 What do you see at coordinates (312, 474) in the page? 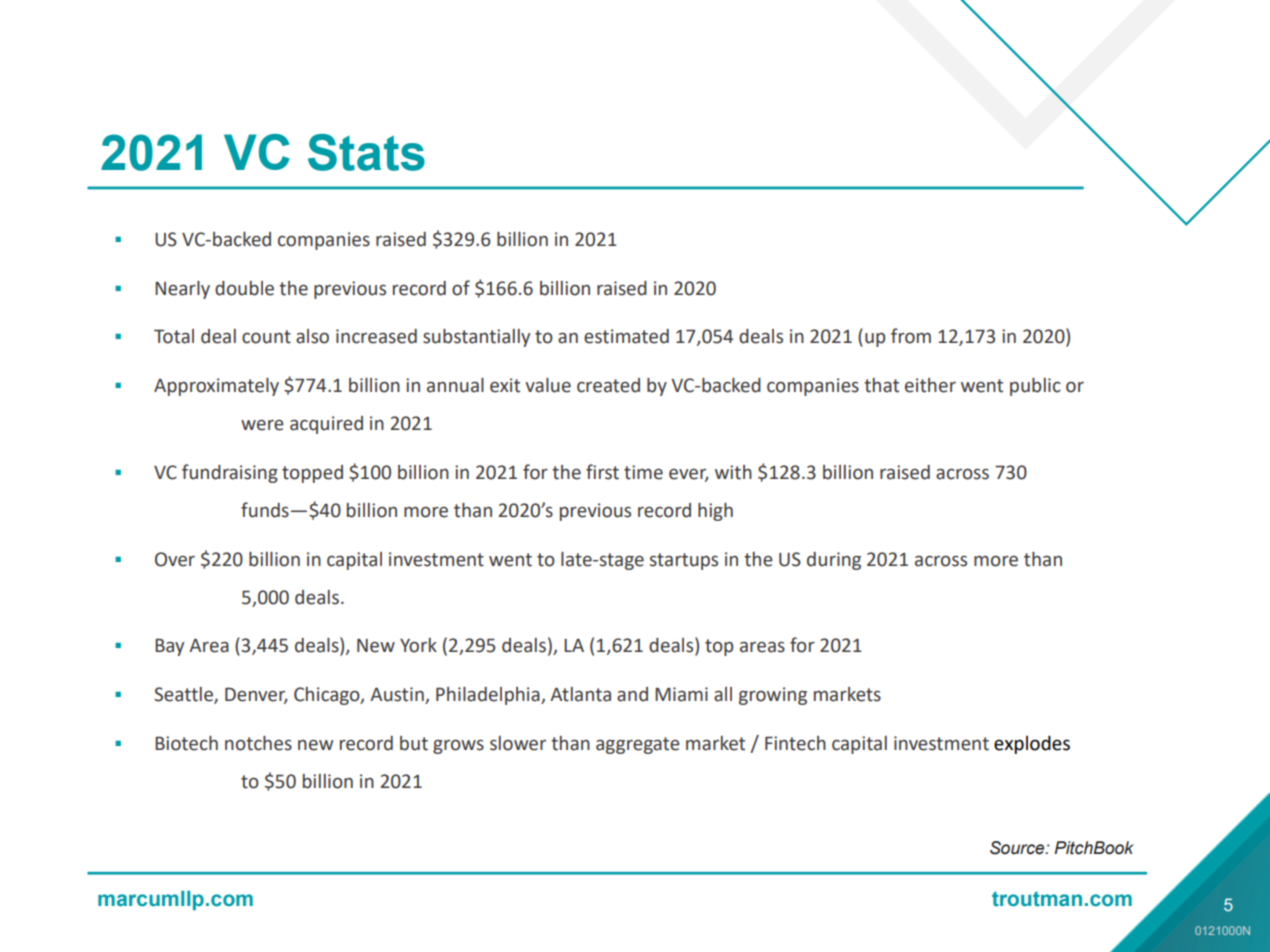
I see `topped` at bounding box center [312, 474].
